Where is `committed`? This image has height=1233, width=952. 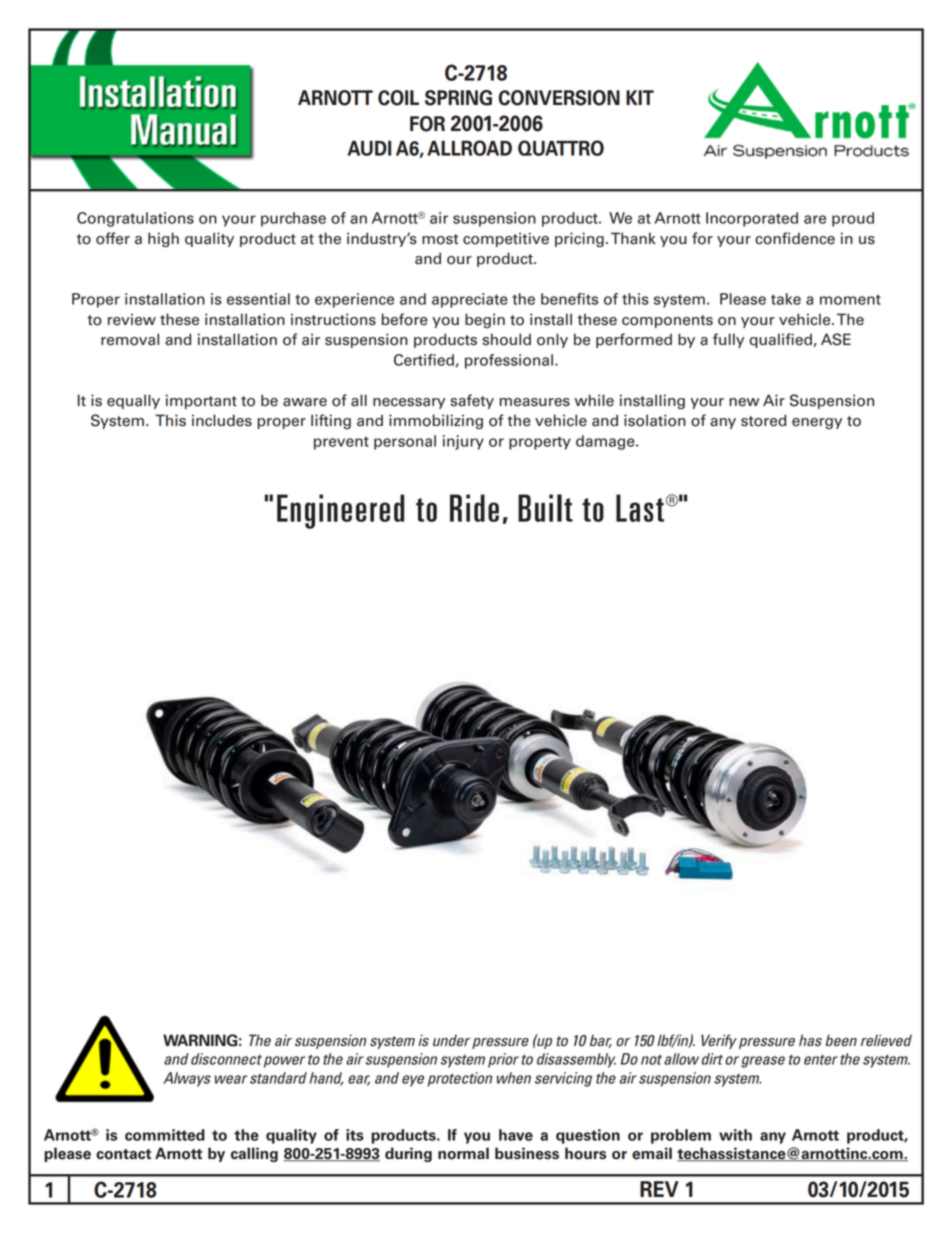 committed is located at coordinates (165, 1135).
